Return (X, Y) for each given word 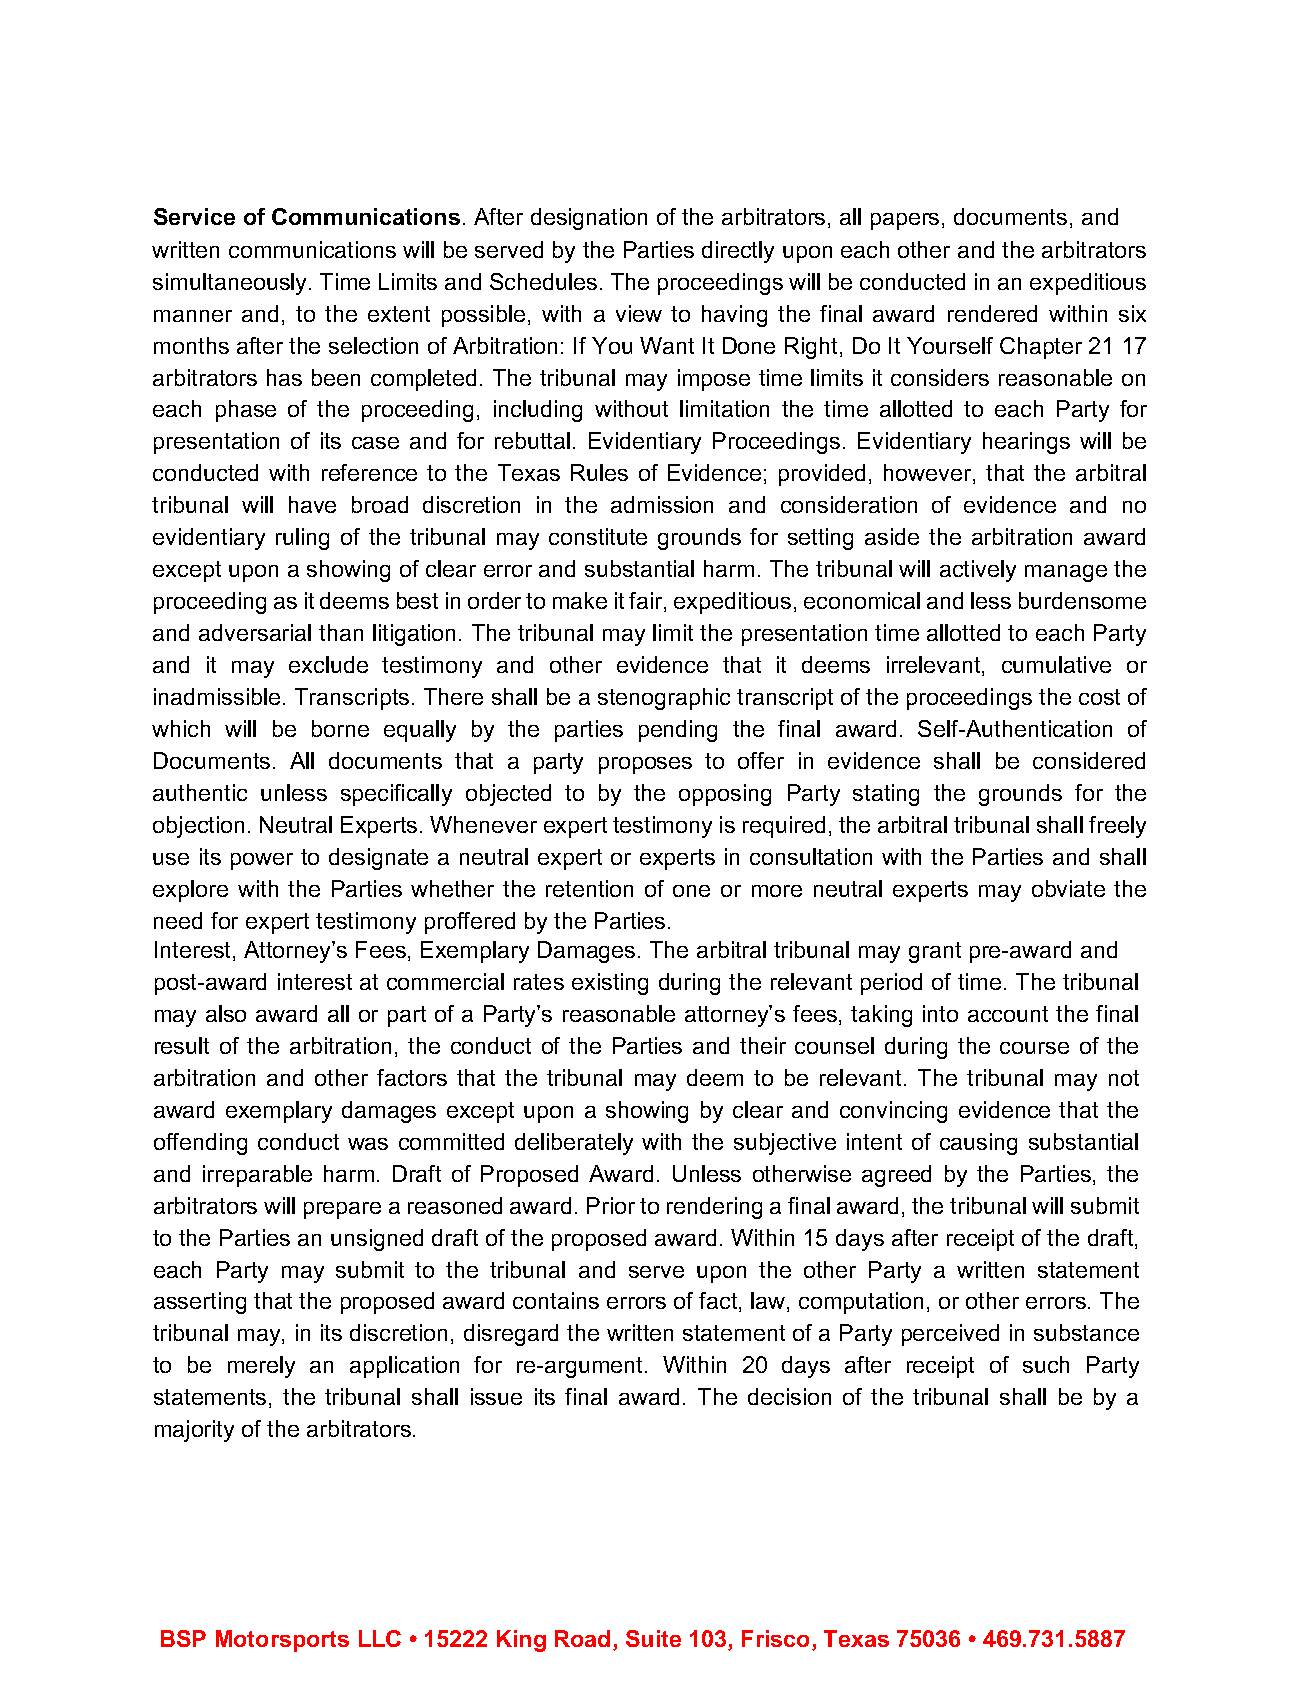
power (262, 861)
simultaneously (231, 284)
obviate (1068, 888)
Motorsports (282, 1641)
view (639, 313)
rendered (992, 313)
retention (589, 888)
